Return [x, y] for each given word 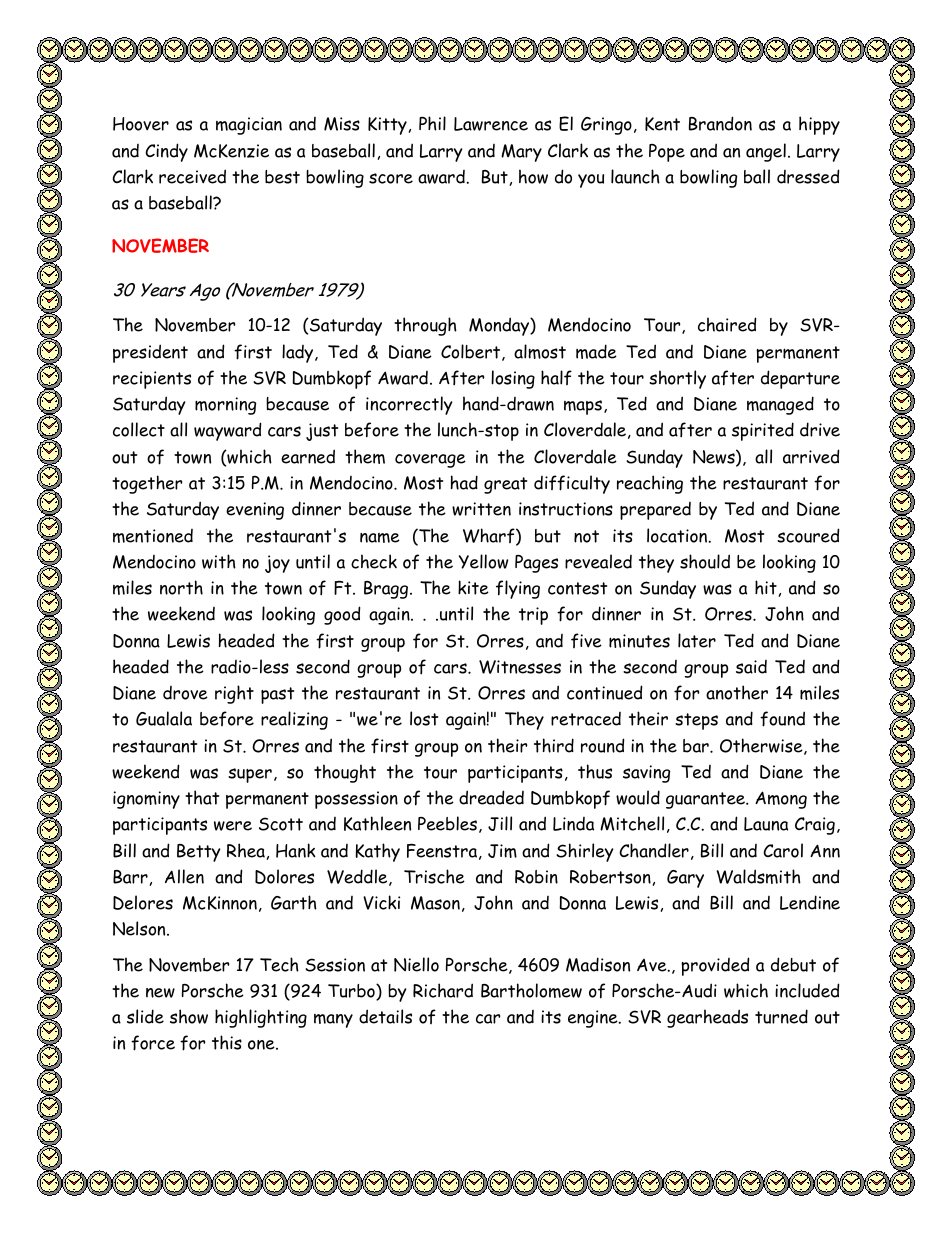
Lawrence [491, 124]
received [192, 176]
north [181, 587]
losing [513, 379]
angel [766, 152]
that [202, 797]
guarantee [706, 800]
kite [473, 587]
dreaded [491, 797]
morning [225, 406]
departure [800, 379]
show [189, 1016]
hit [766, 587]
